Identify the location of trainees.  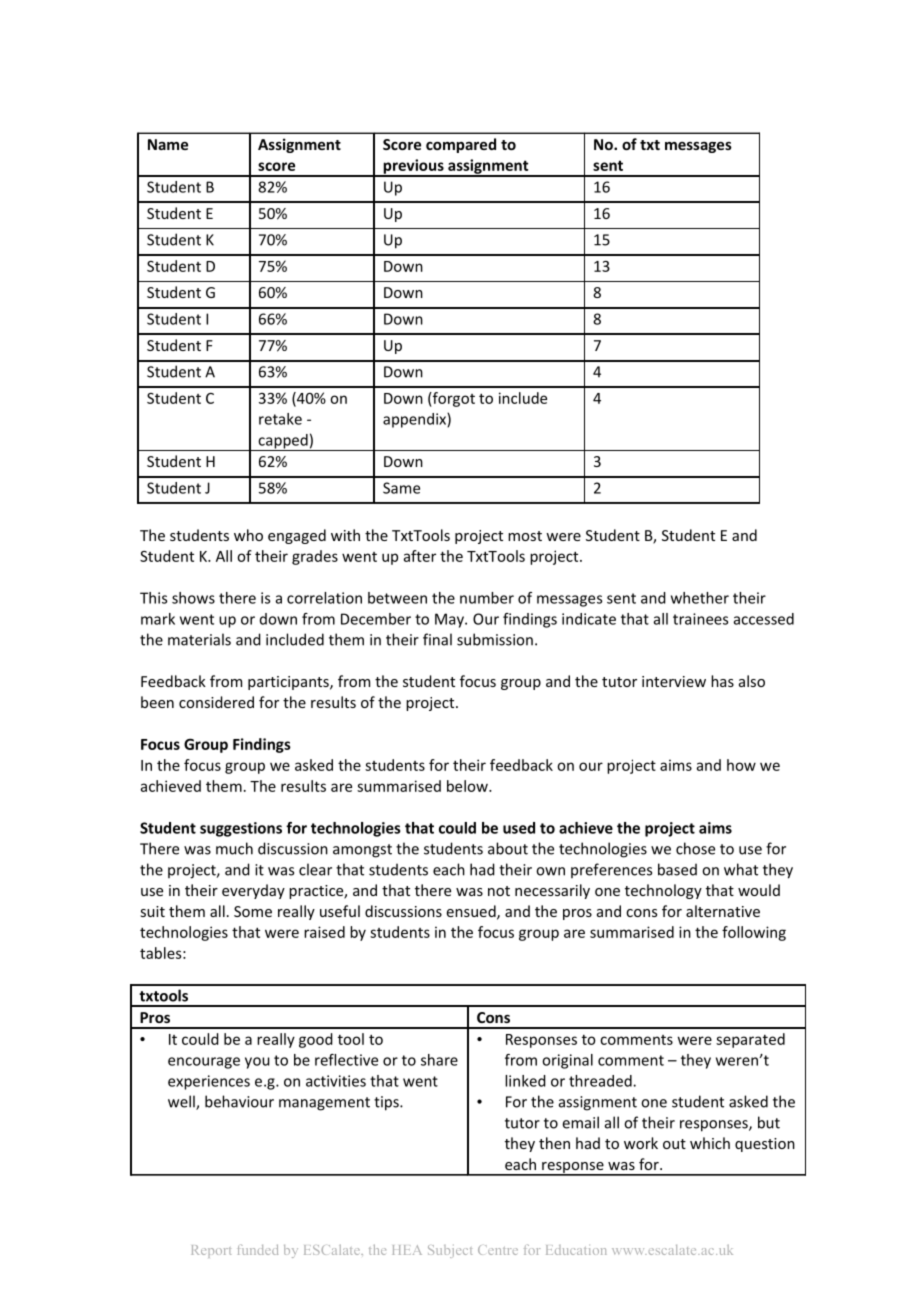
(700, 619).
